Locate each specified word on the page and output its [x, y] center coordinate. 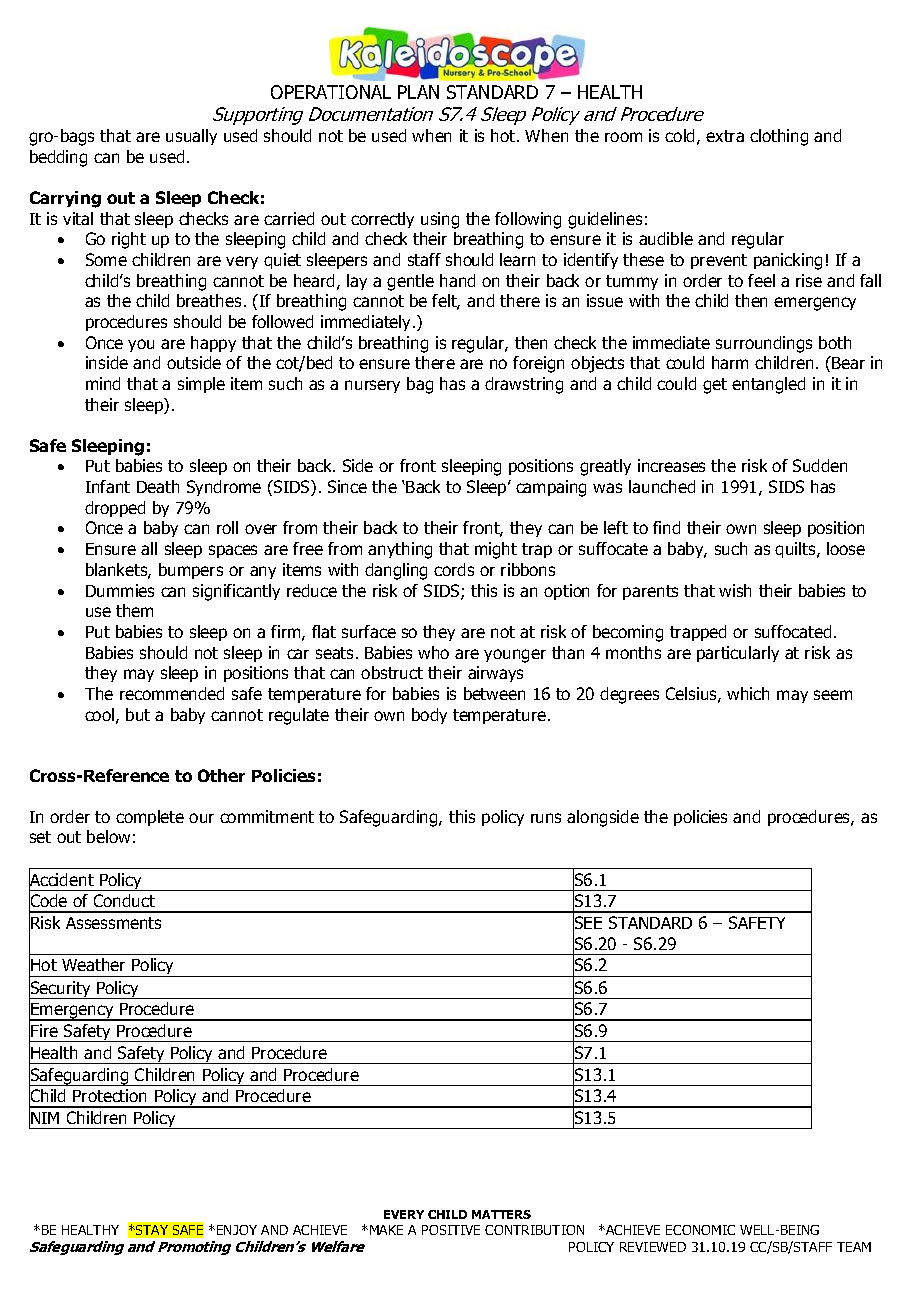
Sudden [820, 465]
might [496, 550]
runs [546, 818]
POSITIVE [451, 1230]
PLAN [418, 92]
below [108, 836]
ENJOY [237, 1230]
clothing [779, 137]
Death [158, 486]
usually [191, 137]
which [748, 693]
